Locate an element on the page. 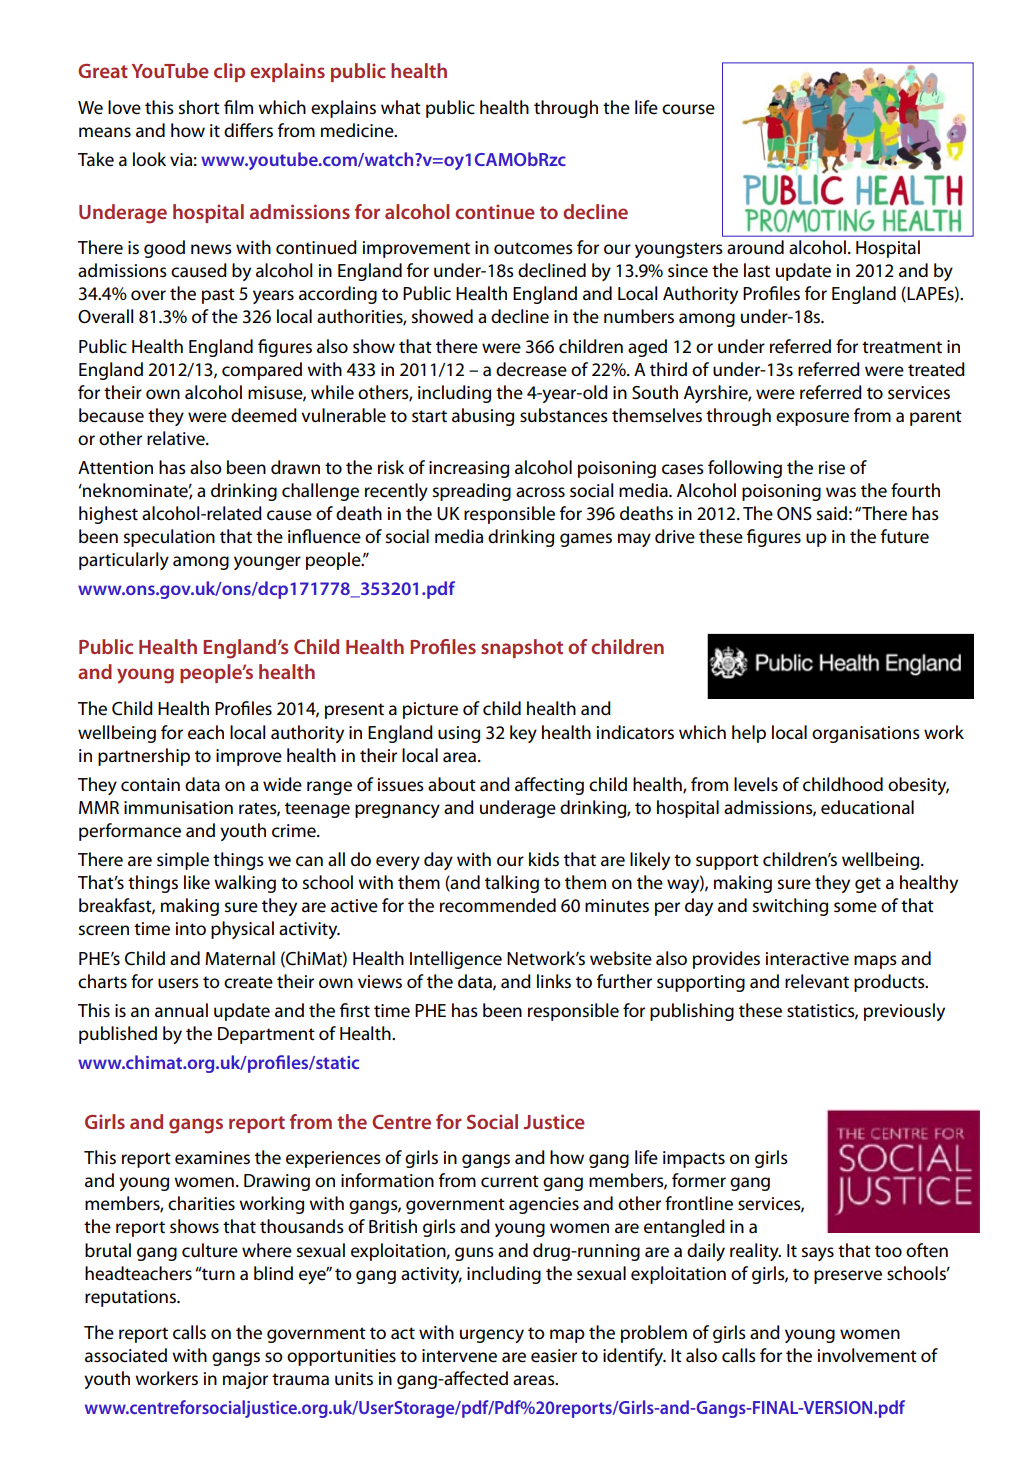  previously is located at coordinates (904, 1012).
